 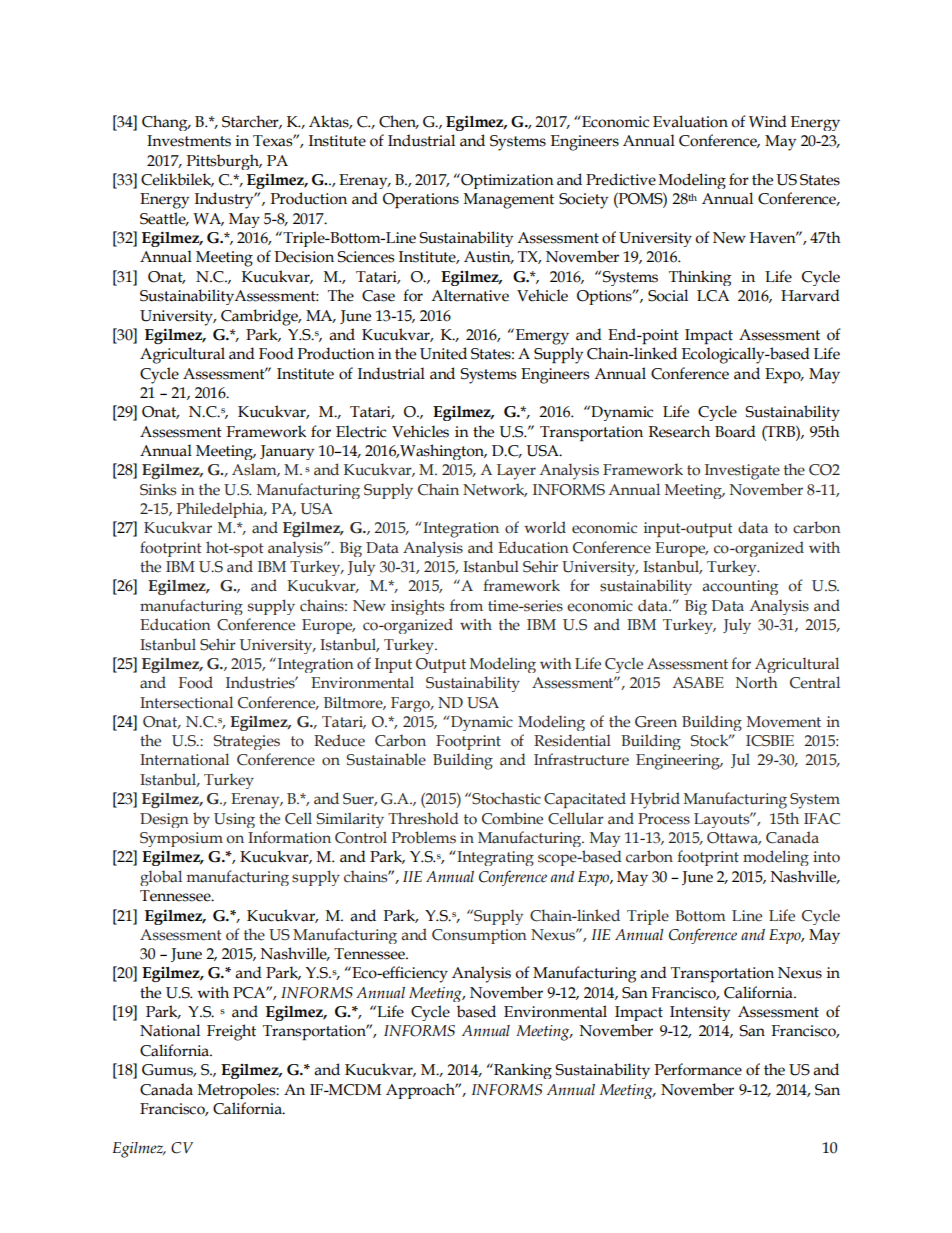 What do you see at coordinates (421, 1091) in the screenshot?
I see `Approach` at bounding box center [421, 1091].
